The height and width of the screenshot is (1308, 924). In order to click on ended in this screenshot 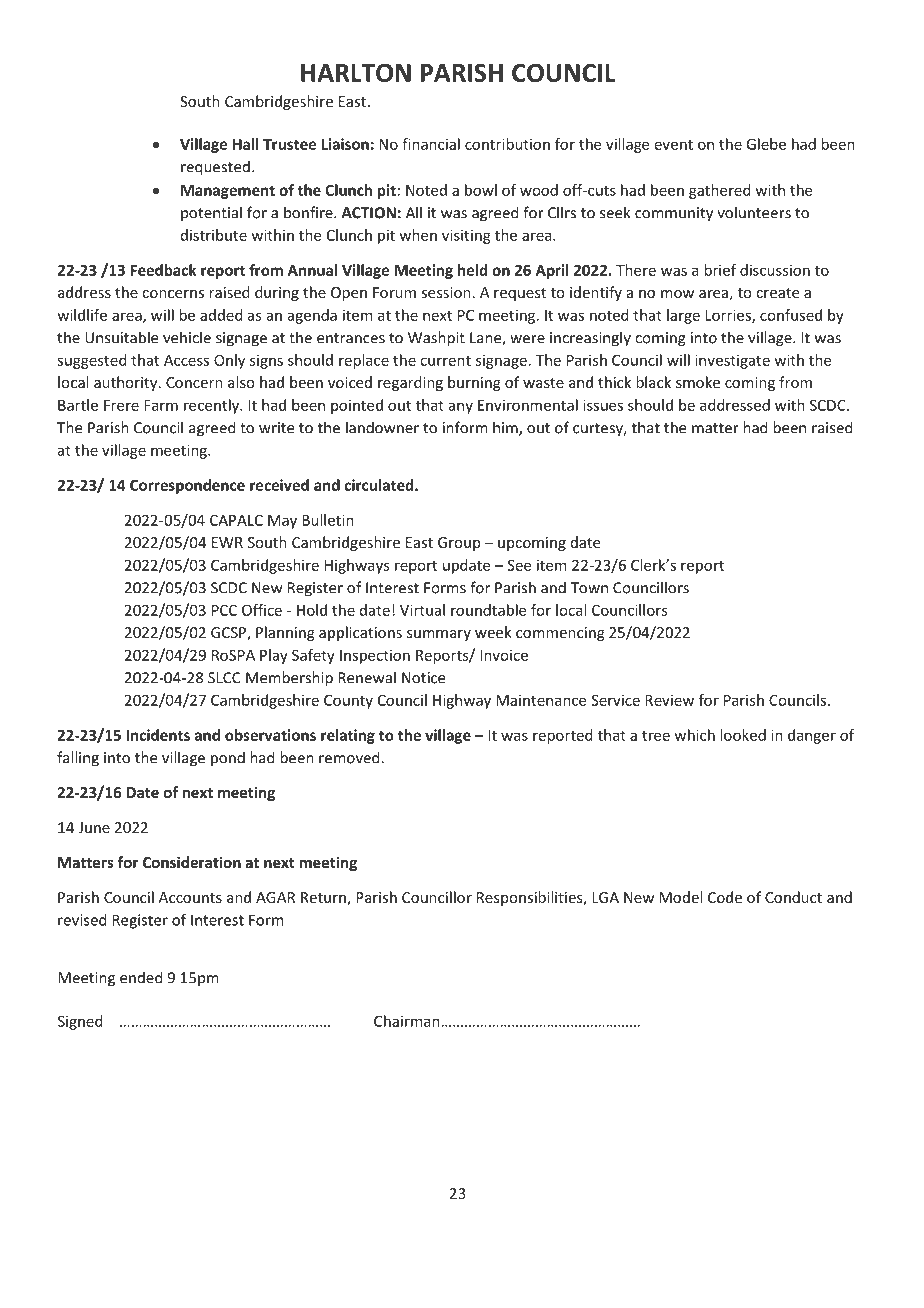, I will do `click(141, 977)`.
